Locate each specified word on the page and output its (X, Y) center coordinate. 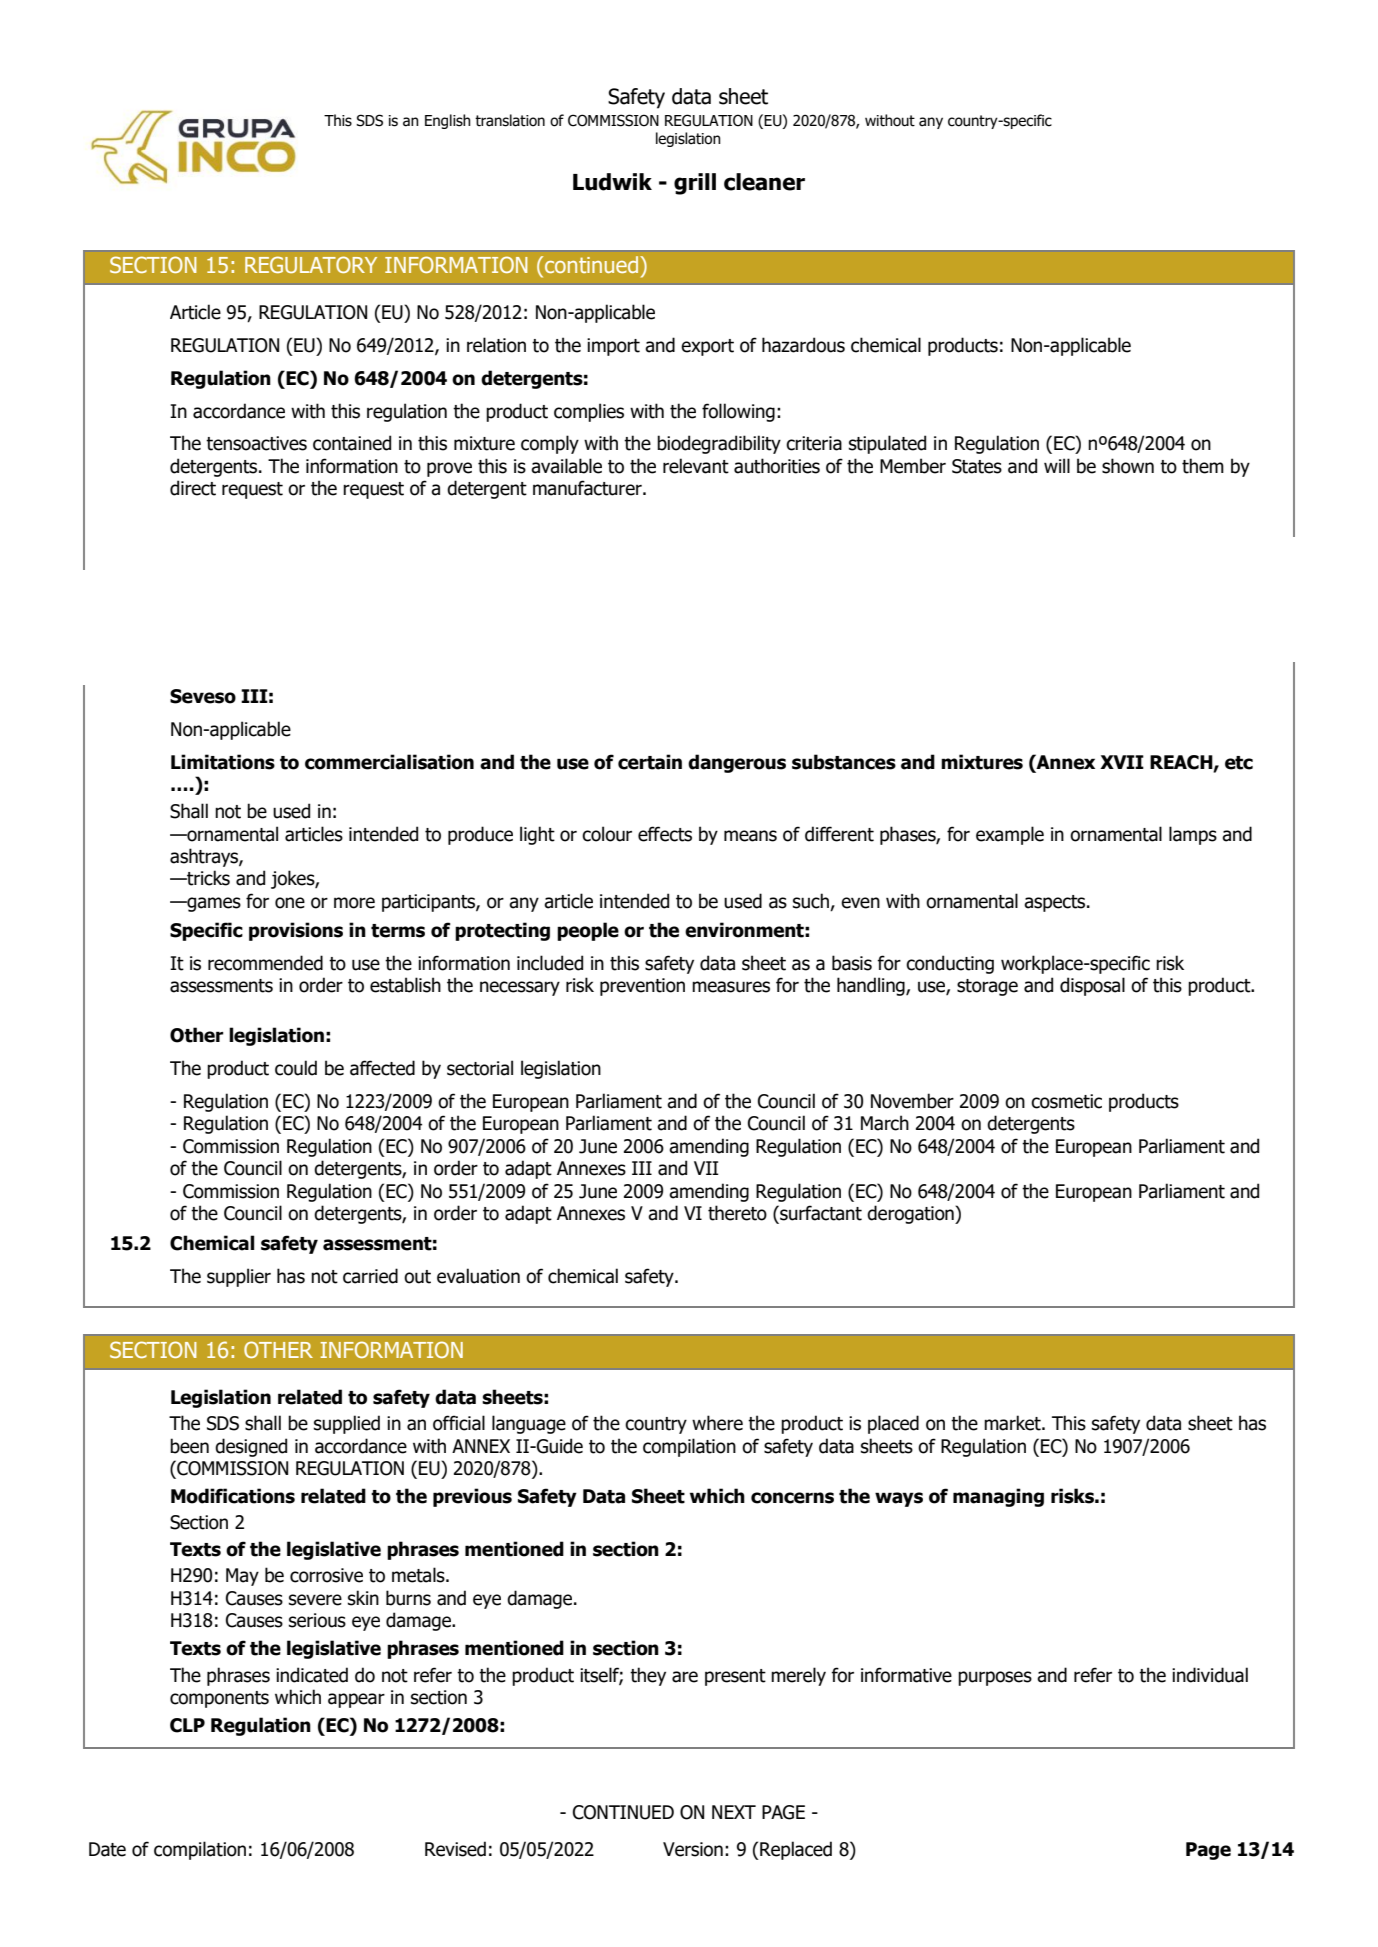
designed (251, 1447)
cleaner (764, 182)
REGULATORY (311, 264)
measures (731, 987)
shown (1128, 466)
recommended (265, 963)
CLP (187, 1725)
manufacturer (588, 488)
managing (998, 1497)
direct (193, 488)
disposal (1092, 986)
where (717, 1423)
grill (695, 184)
